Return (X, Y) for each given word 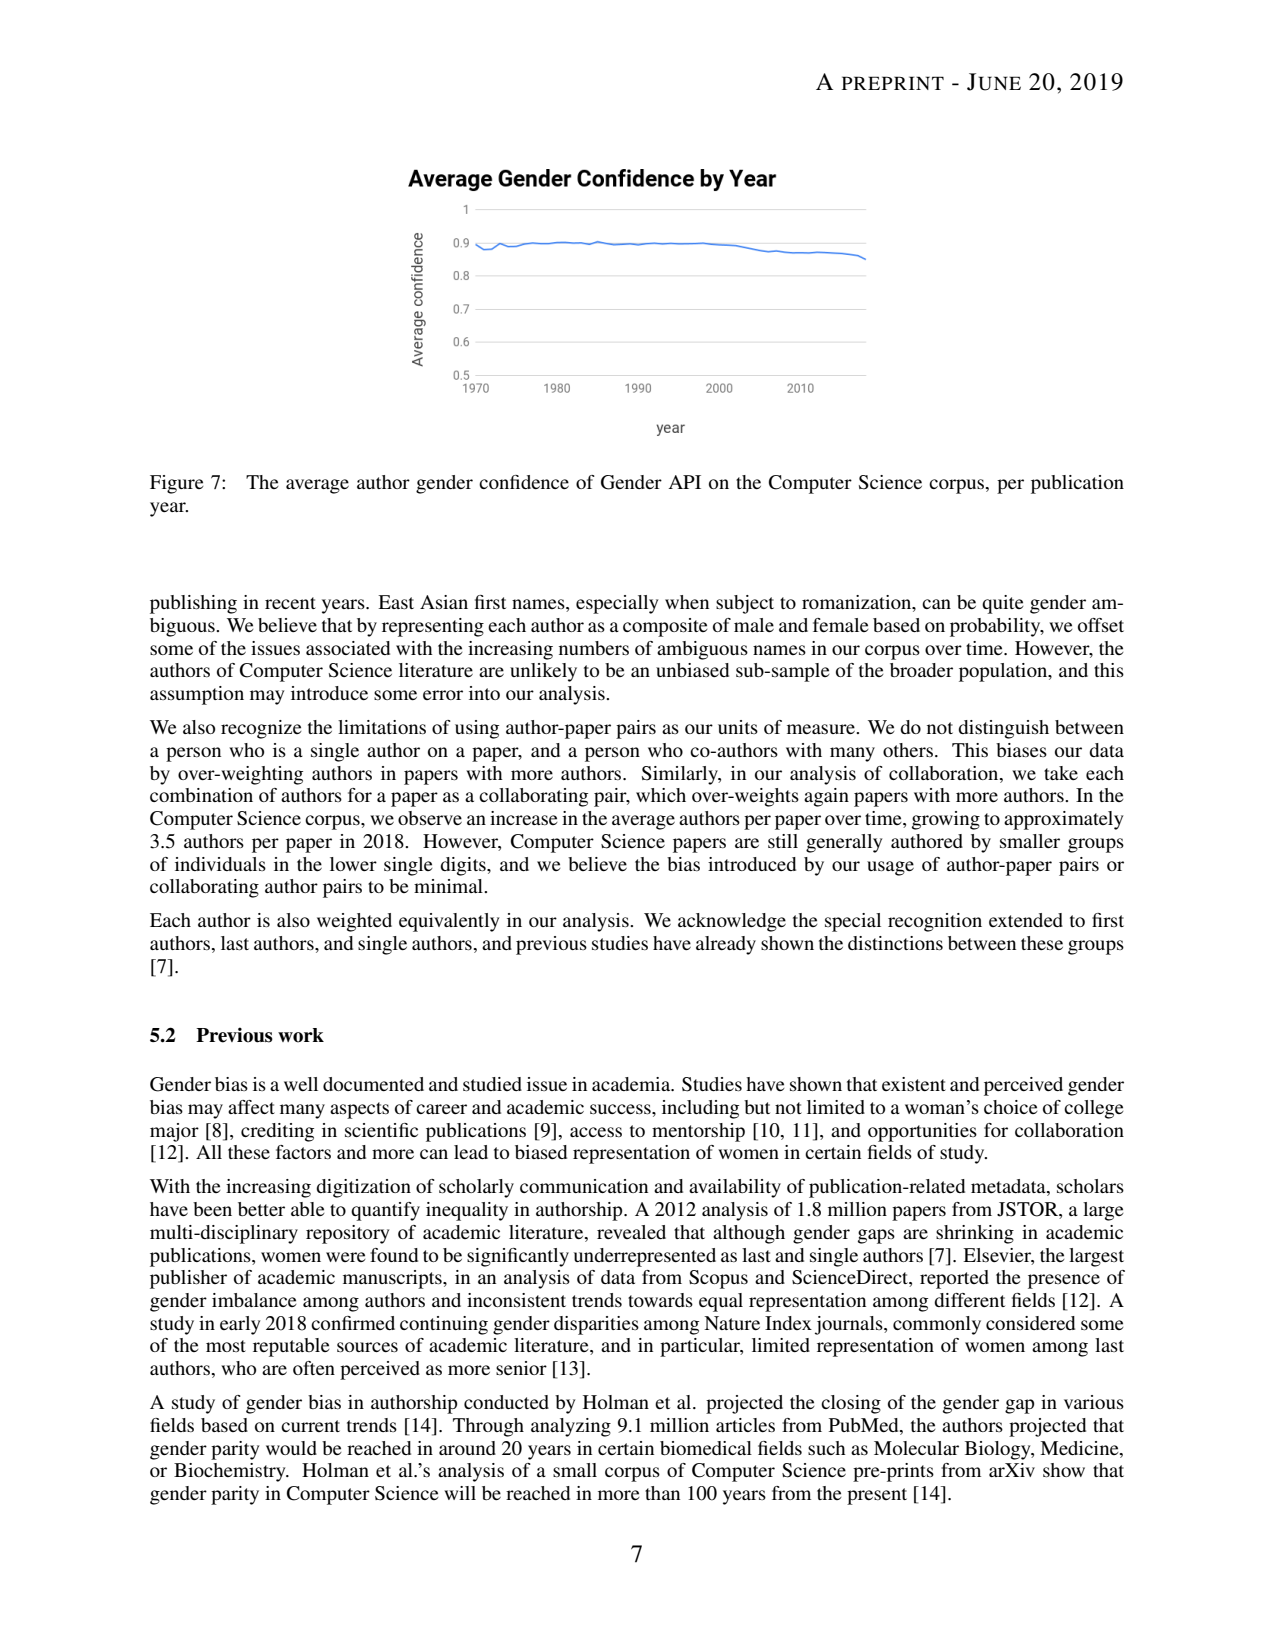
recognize (261, 729)
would (291, 1448)
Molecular (916, 1448)
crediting (277, 1132)
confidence (524, 482)
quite (1003, 604)
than (662, 1493)
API (685, 482)
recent (290, 603)
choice (1011, 1107)
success (621, 1109)
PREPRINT (893, 83)
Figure (177, 484)
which (661, 795)
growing (946, 820)
